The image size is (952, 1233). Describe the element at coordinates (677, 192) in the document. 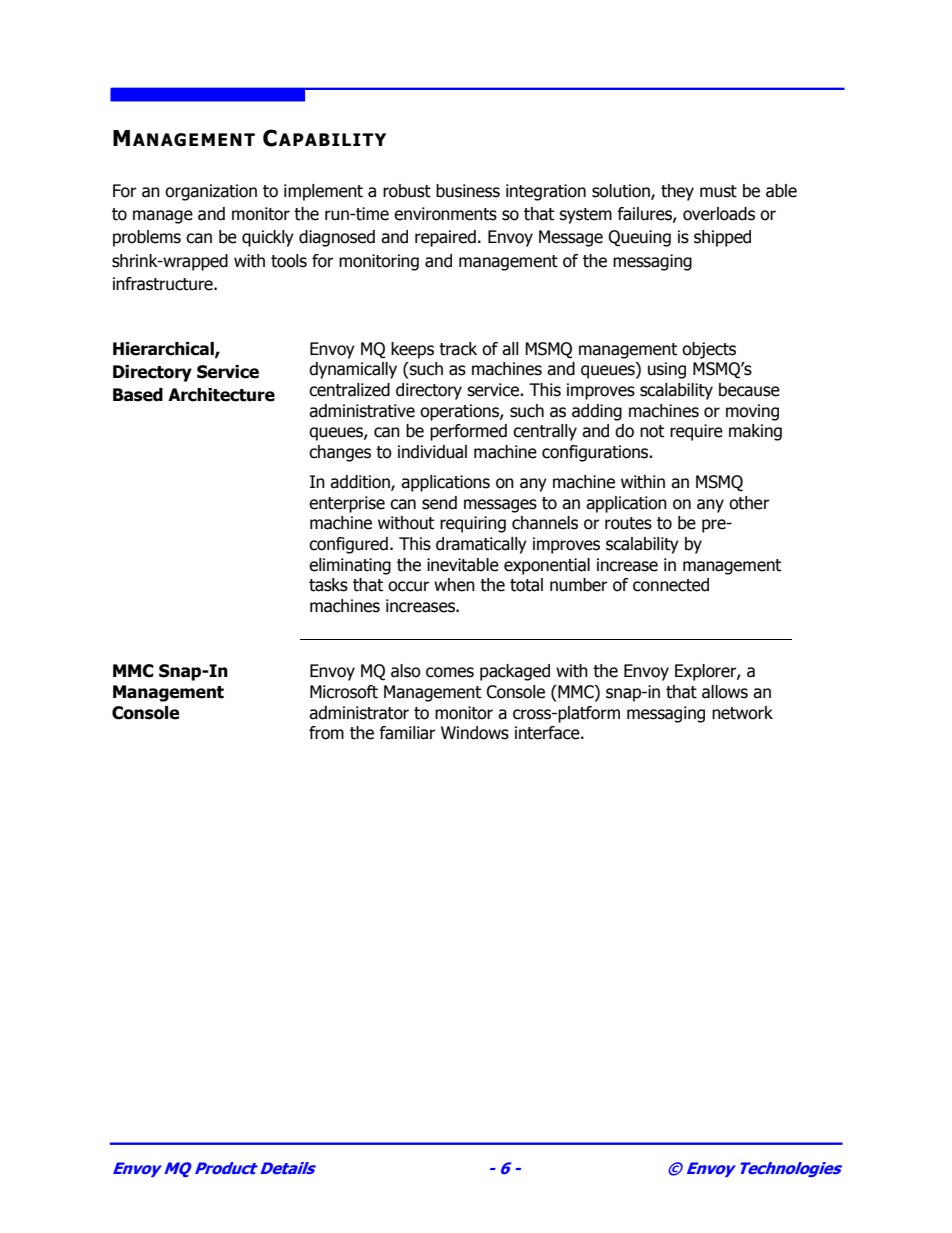

I see `they` at that location.
